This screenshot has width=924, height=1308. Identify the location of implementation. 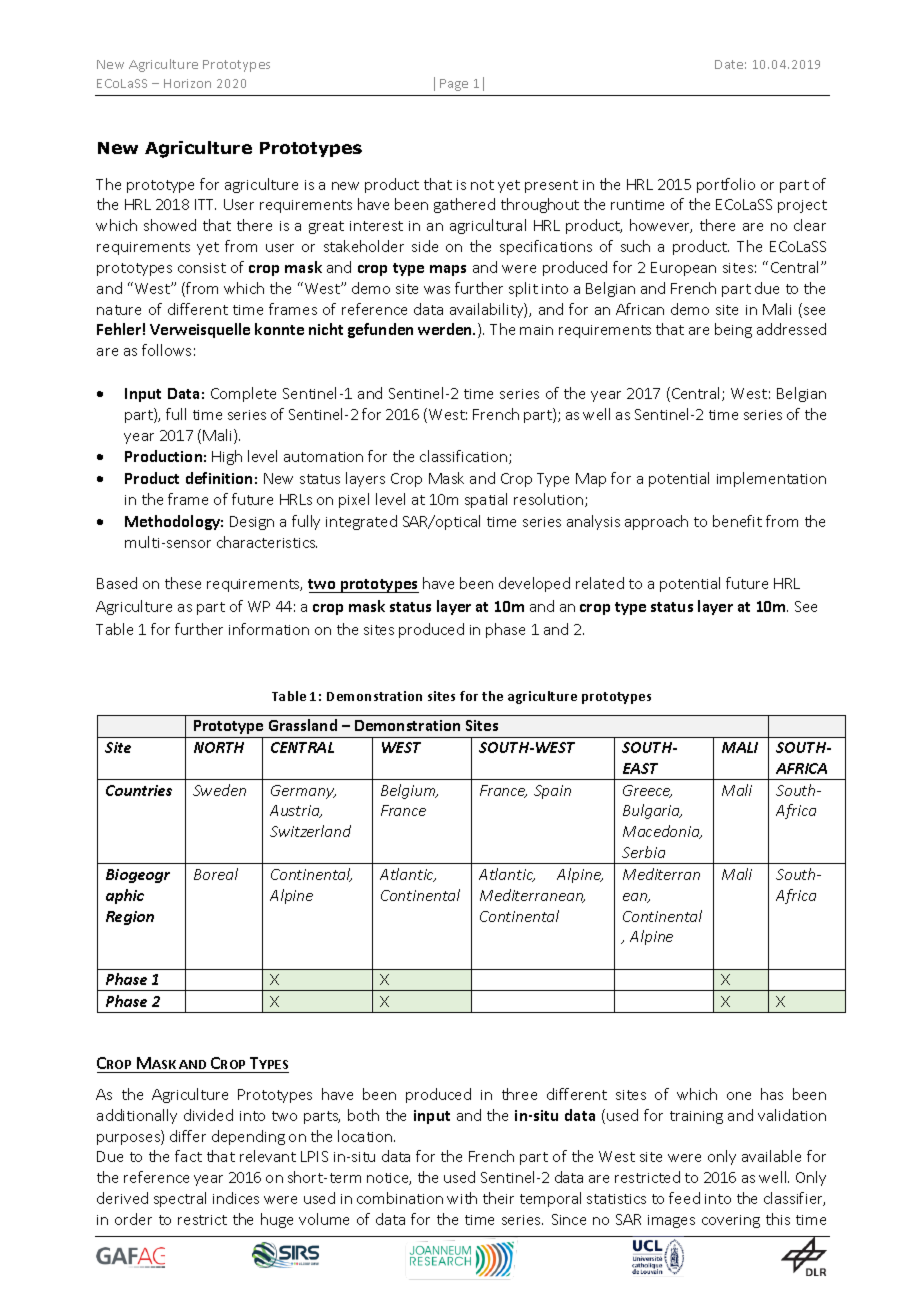
(771, 479).
